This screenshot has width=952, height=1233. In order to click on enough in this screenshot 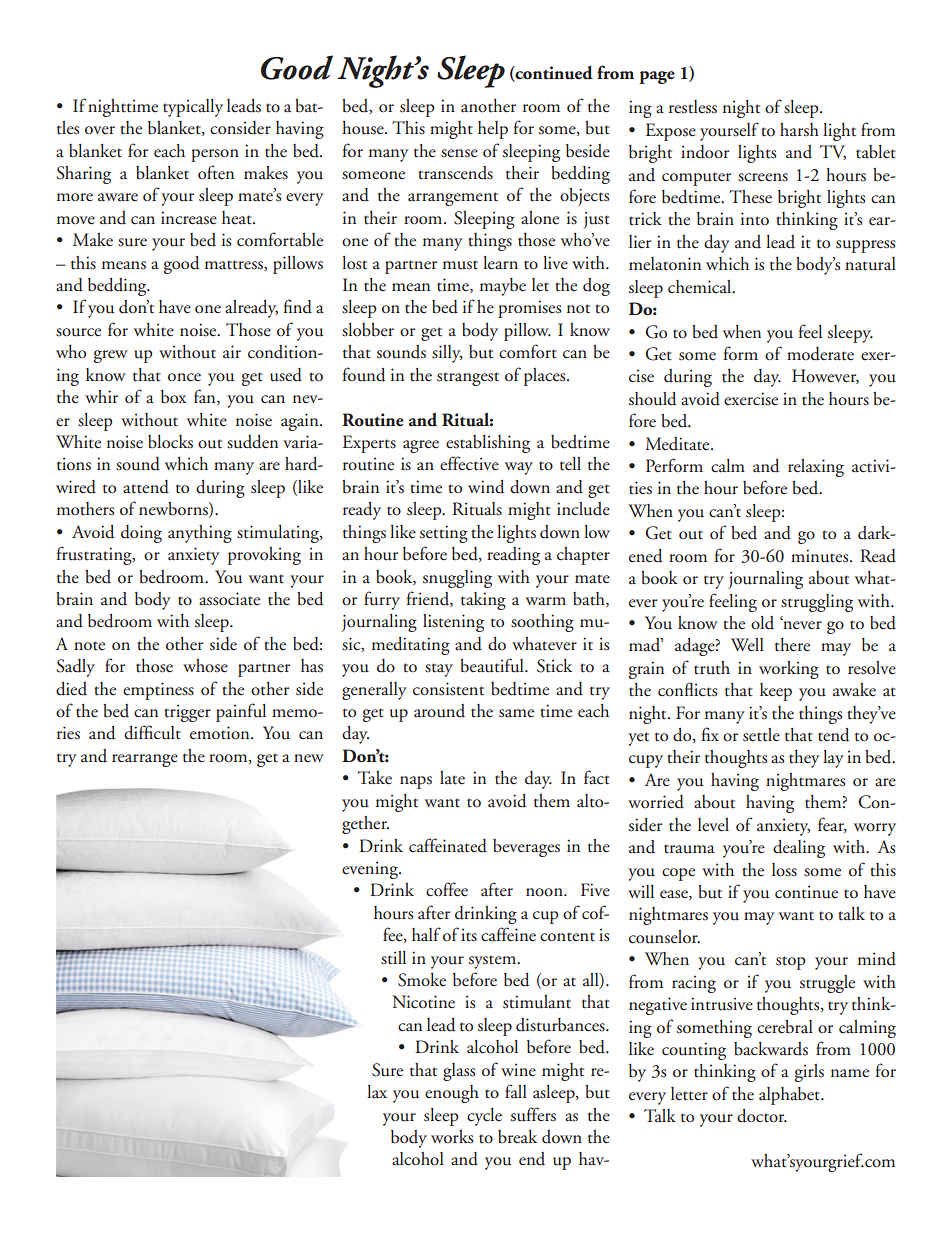, I will do `click(452, 1094)`.
